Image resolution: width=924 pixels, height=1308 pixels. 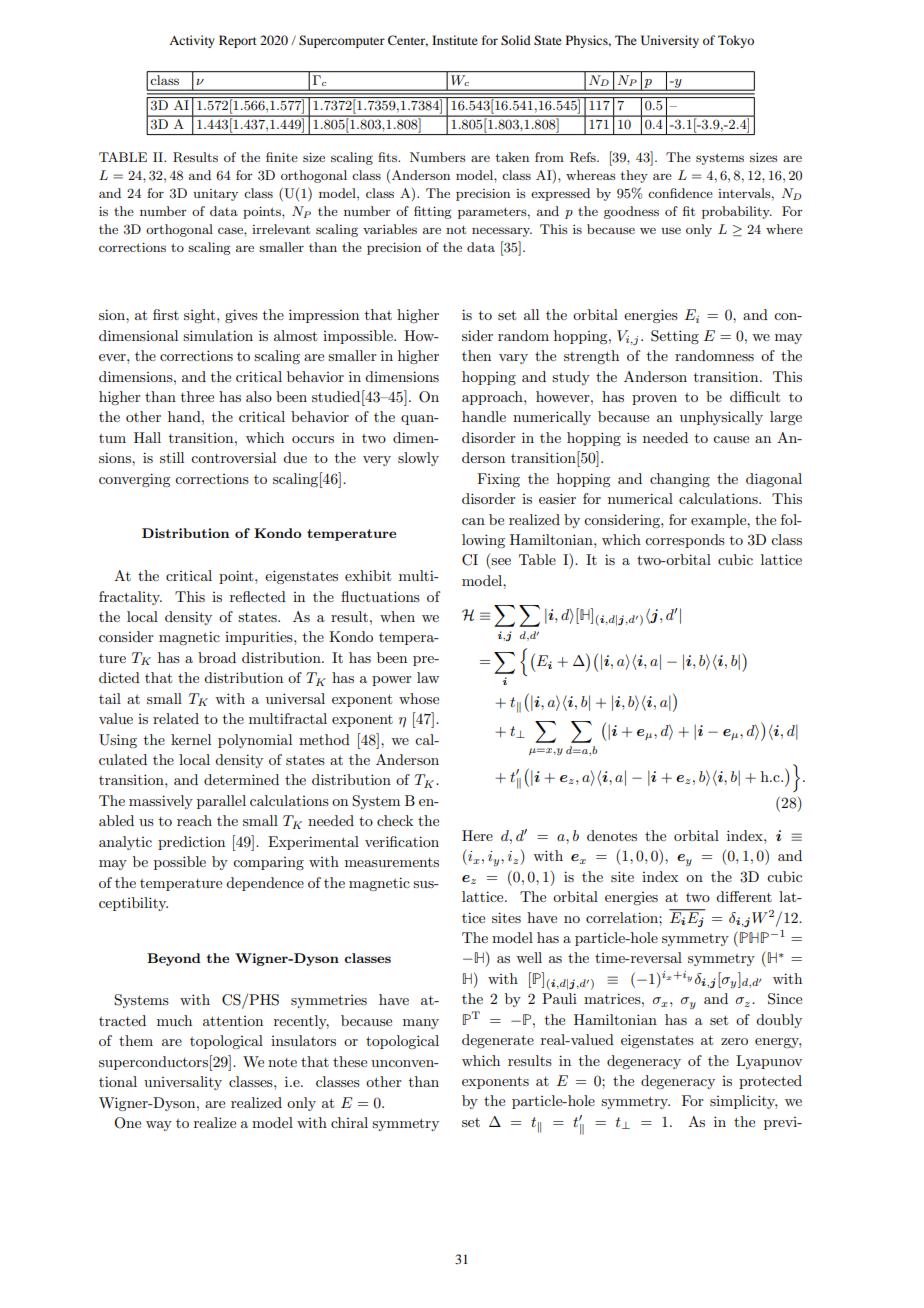 What do you see at coordinates (685, 541) in the document?
I see `corresponds` at bounding box center [685, 541].
